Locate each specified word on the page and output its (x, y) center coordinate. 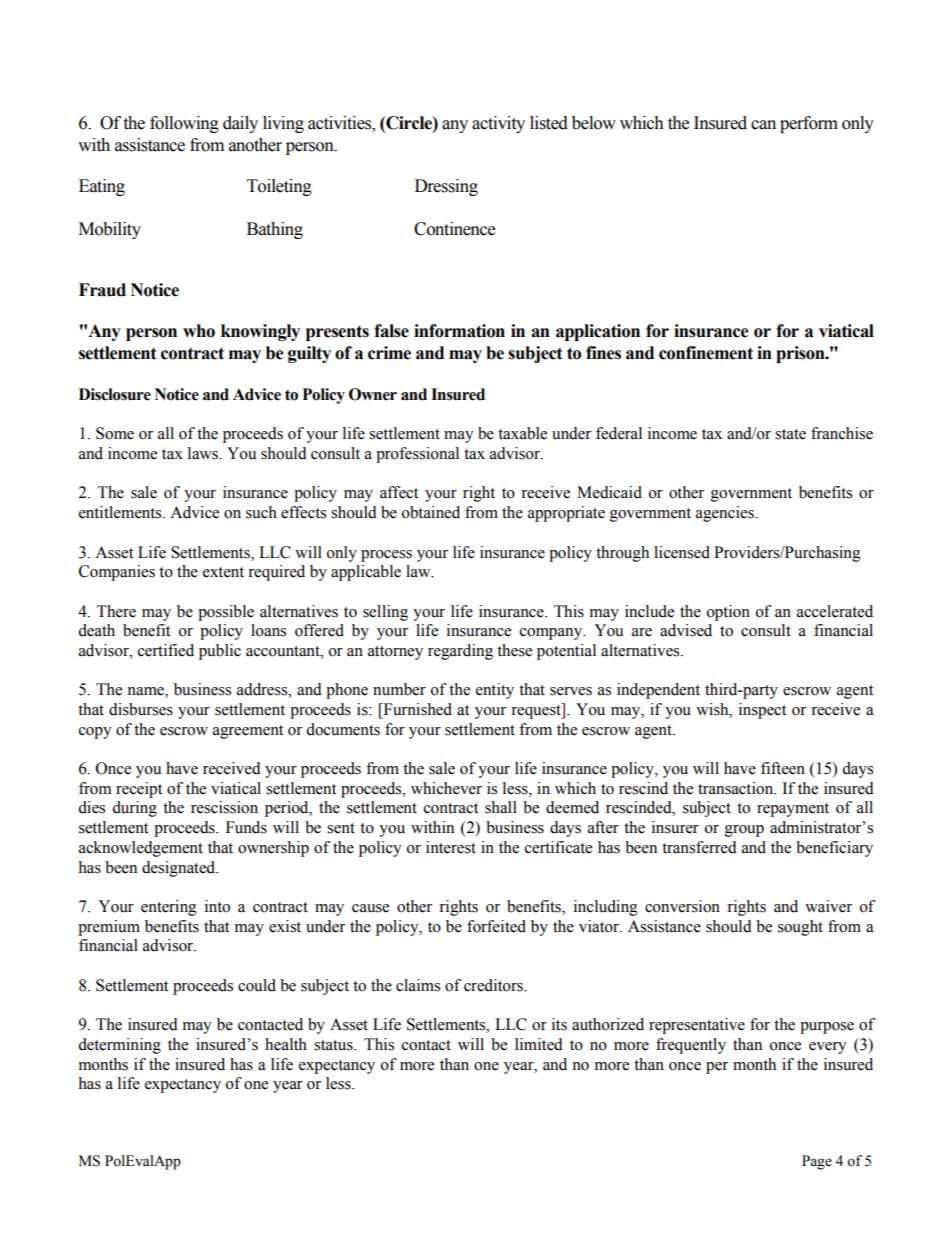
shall (501, 807)
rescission (224, 807)
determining (119, 1046)
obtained (431, 512)
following (184, 124)
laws (204, 453)
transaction (737, 788)
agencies (726, 514)
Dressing (446, 187)
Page (817, 1162)
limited (539, 1044)
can (763, 125)
